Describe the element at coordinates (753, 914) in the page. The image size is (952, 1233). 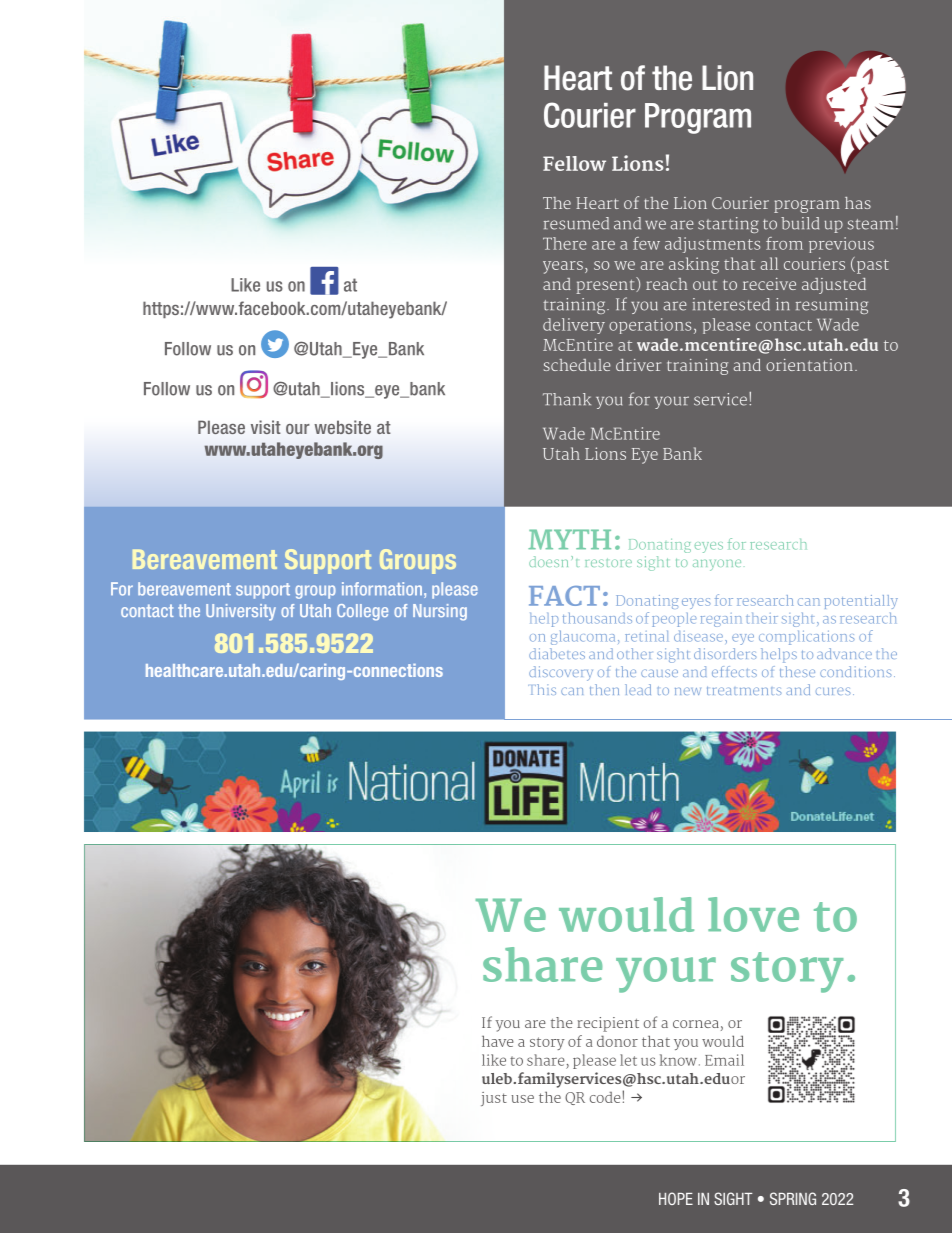
I see `love` at that location.
